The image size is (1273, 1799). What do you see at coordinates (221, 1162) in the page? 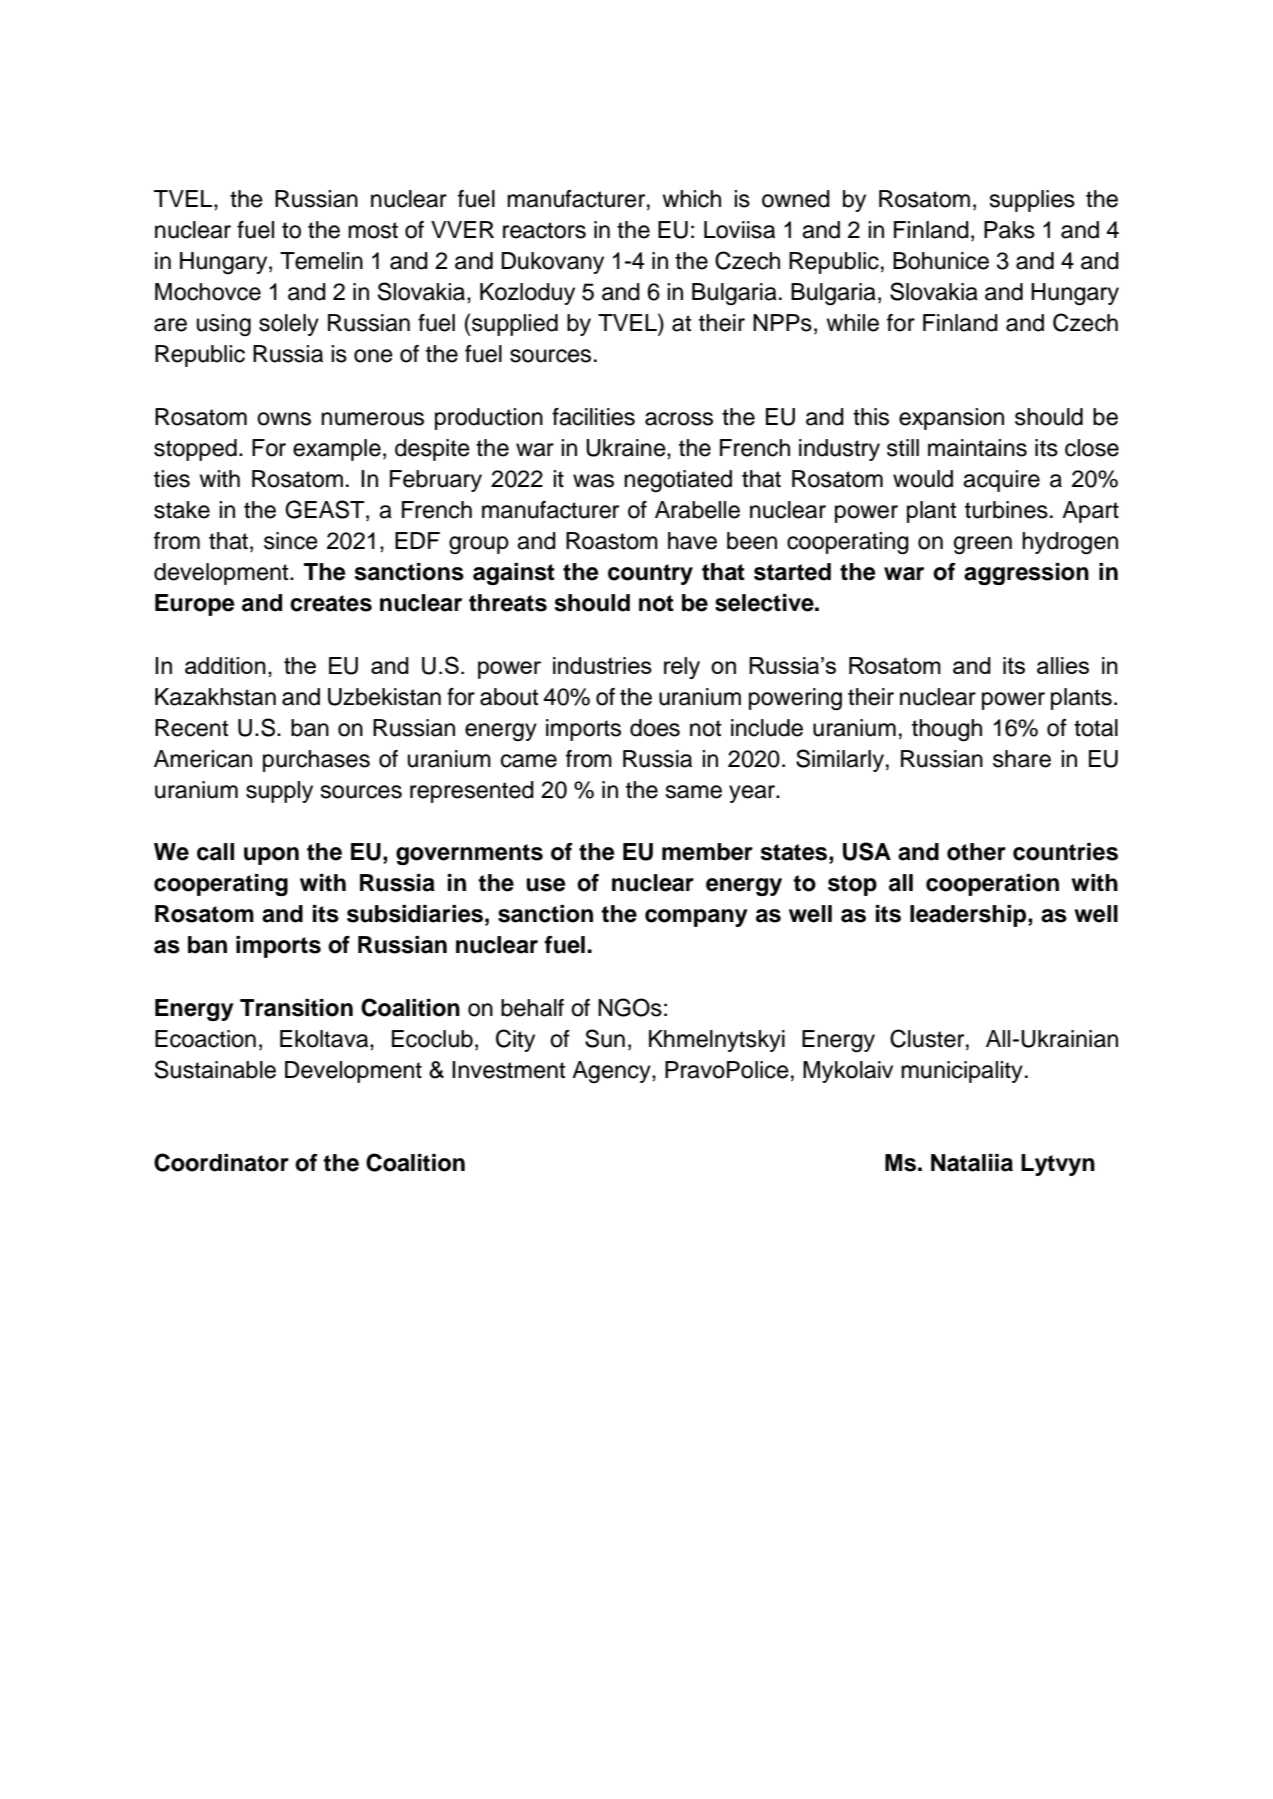
I see `Coordinator` at bounding box center [221, 1162].
